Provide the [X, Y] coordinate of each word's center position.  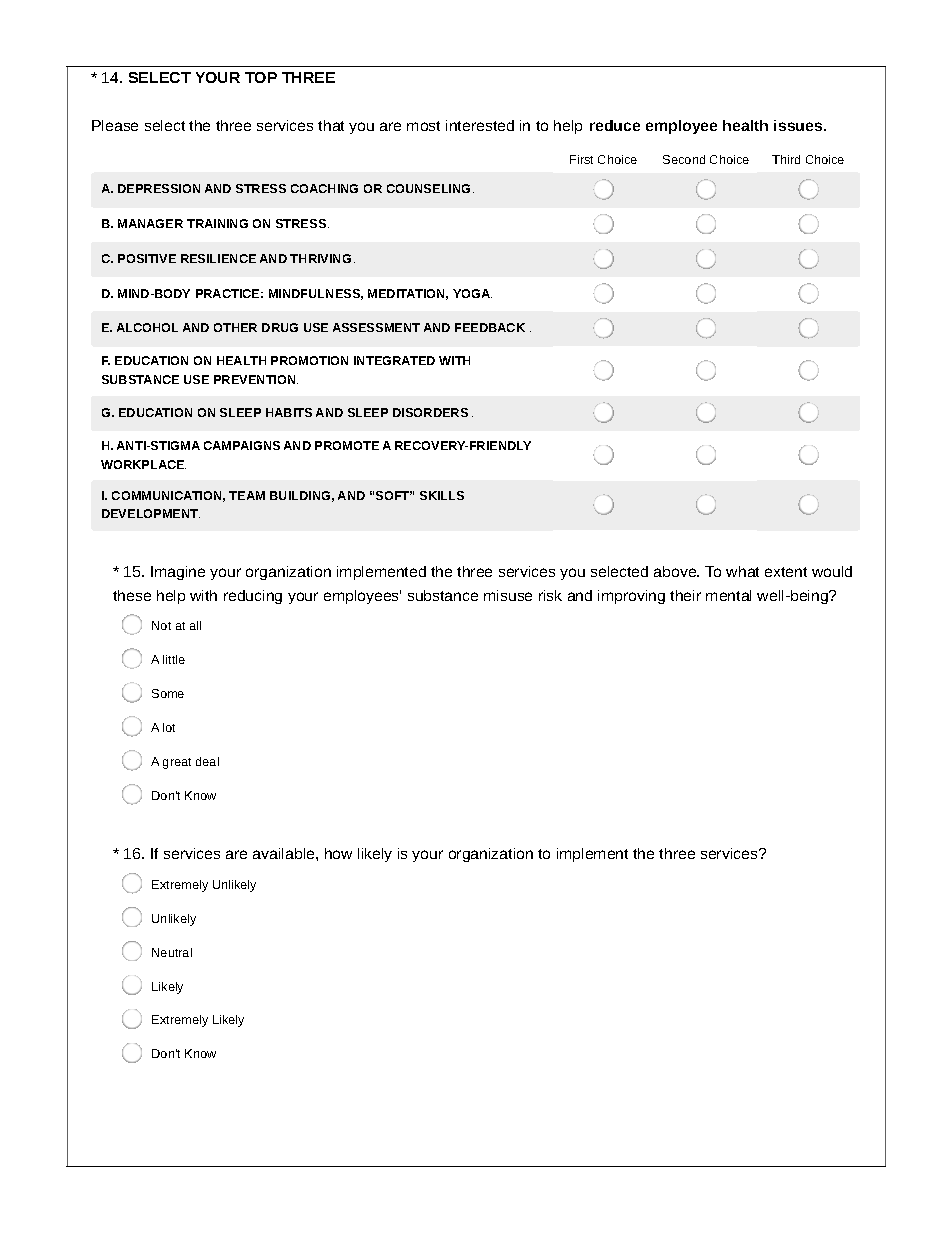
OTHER [235, 327]
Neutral [172, 952]
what [742, 571]
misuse [508, 595]
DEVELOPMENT [151, 513]
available [285, 853]
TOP [261, 77]
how [338, 853]
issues [799, 125]
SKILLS [442, 495]
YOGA [472, 293]
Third [786, 159]
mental [728, 595]
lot [169, 727]
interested [480, 125]
